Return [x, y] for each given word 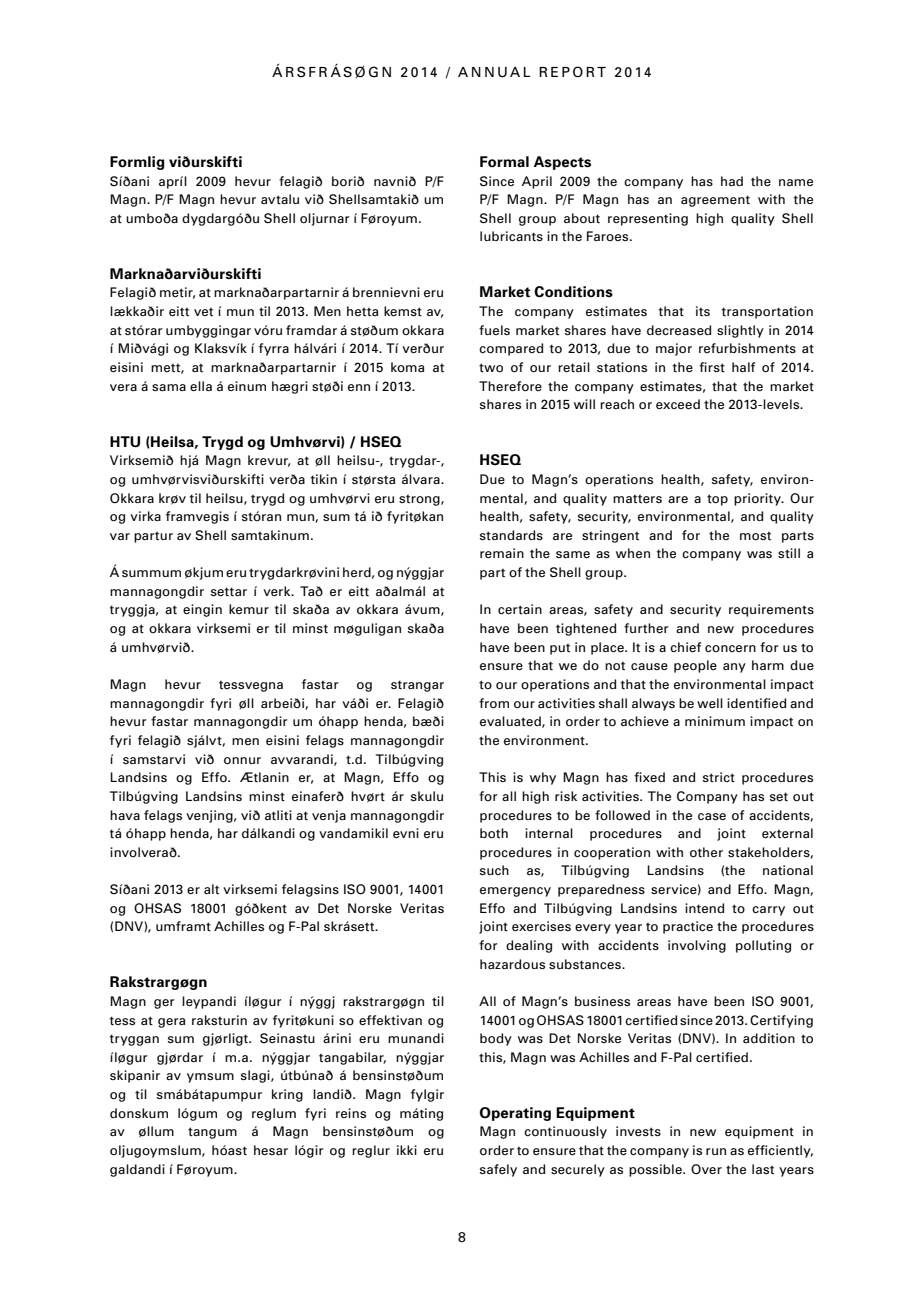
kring [287, 1095]
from [494, 703]
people [695, 666]
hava [125, 815]
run [716, 1151]
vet [203, 312]
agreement [715, 201]
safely [498, 1170]
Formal [504, 162]
